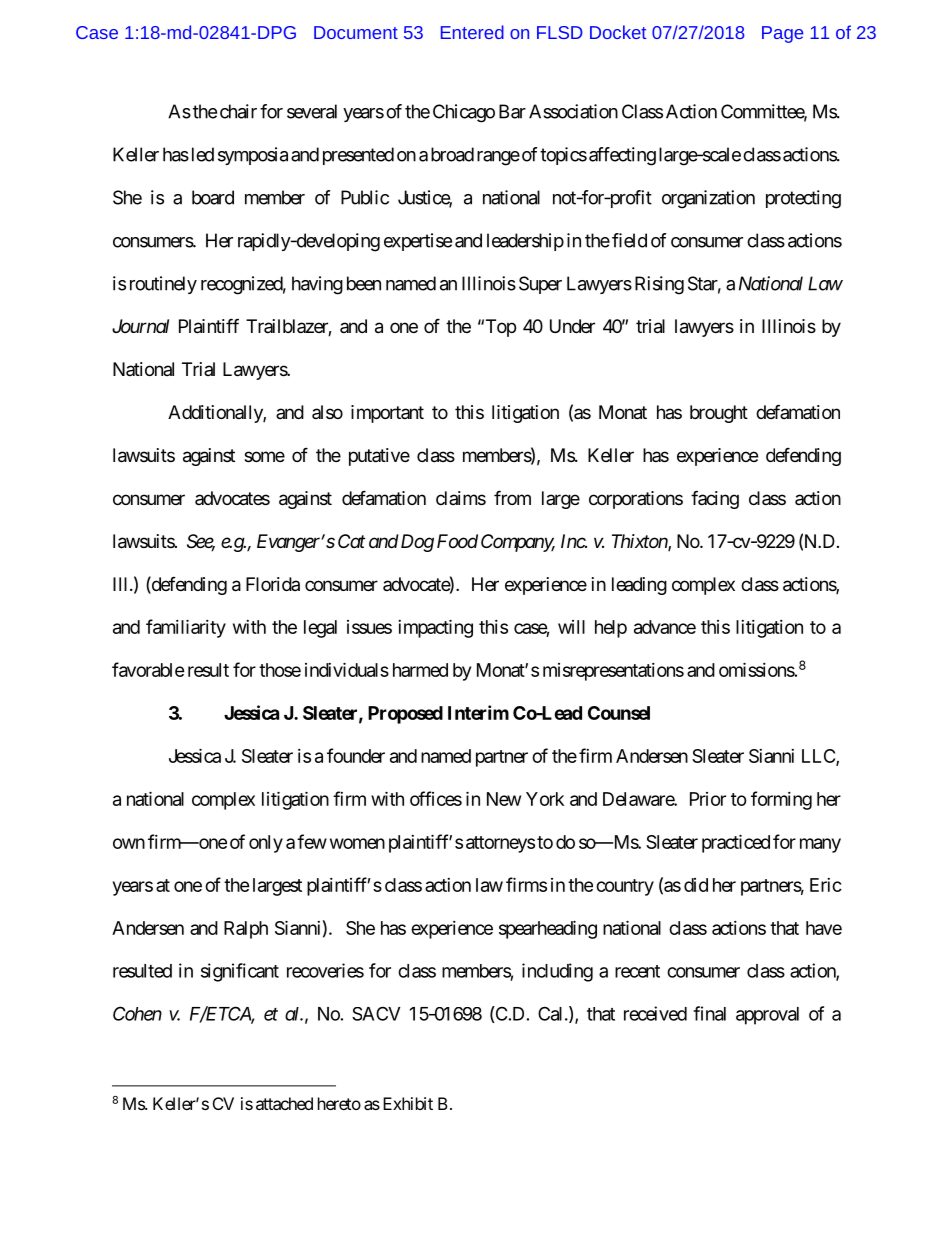 The height and width of the page is (1233, 952). I want to click on chair, so click(238, 111).
